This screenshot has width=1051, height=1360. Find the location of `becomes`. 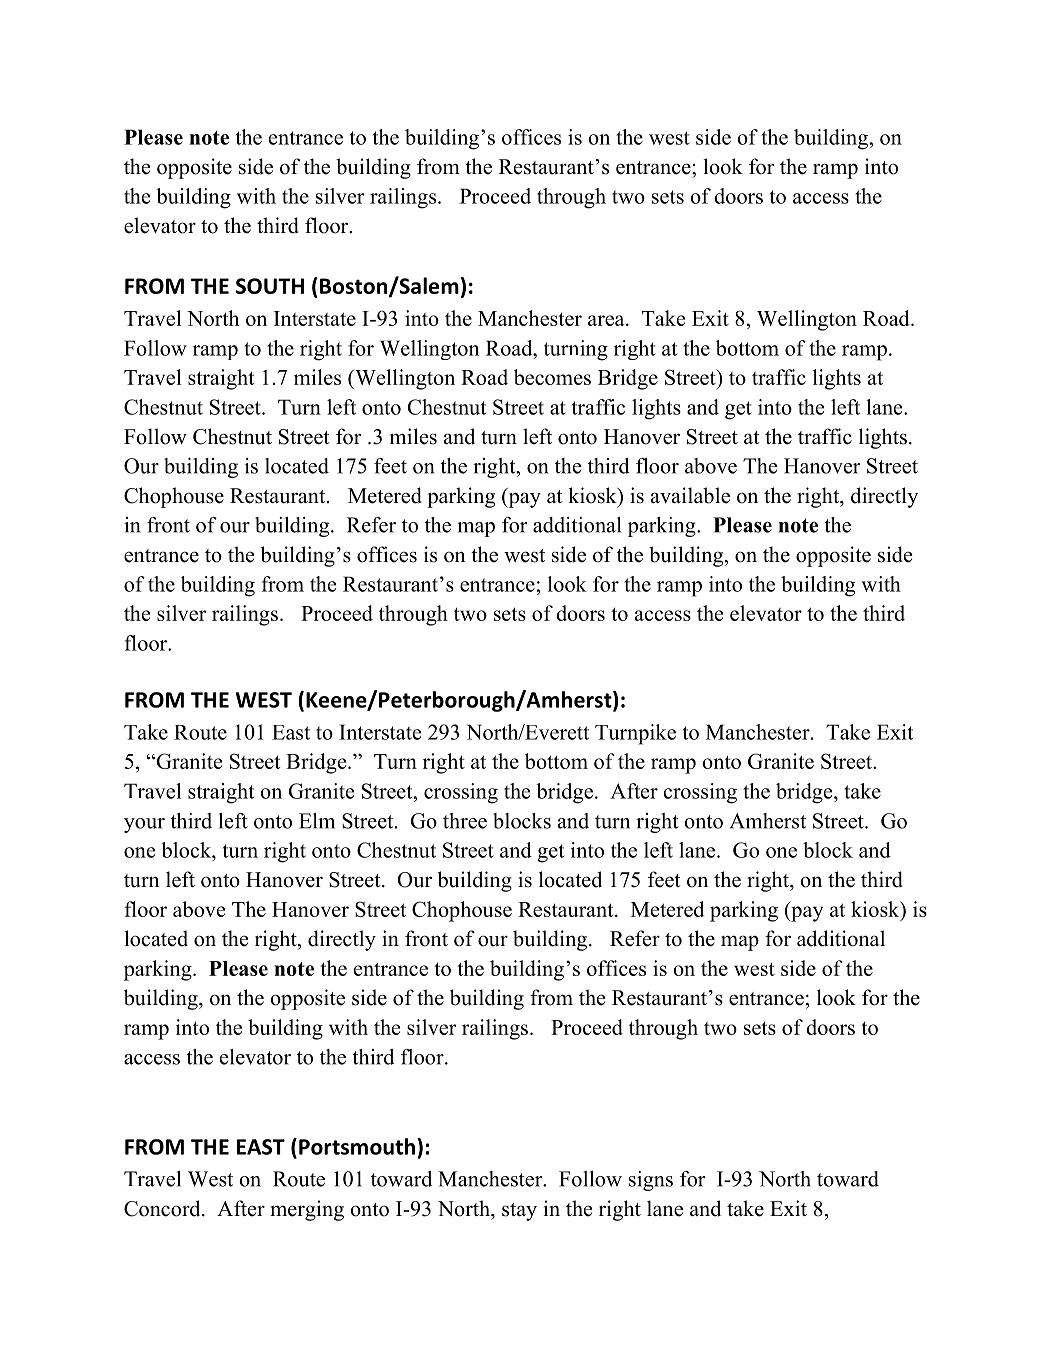

becomes is located at coordinates (552, 377).
